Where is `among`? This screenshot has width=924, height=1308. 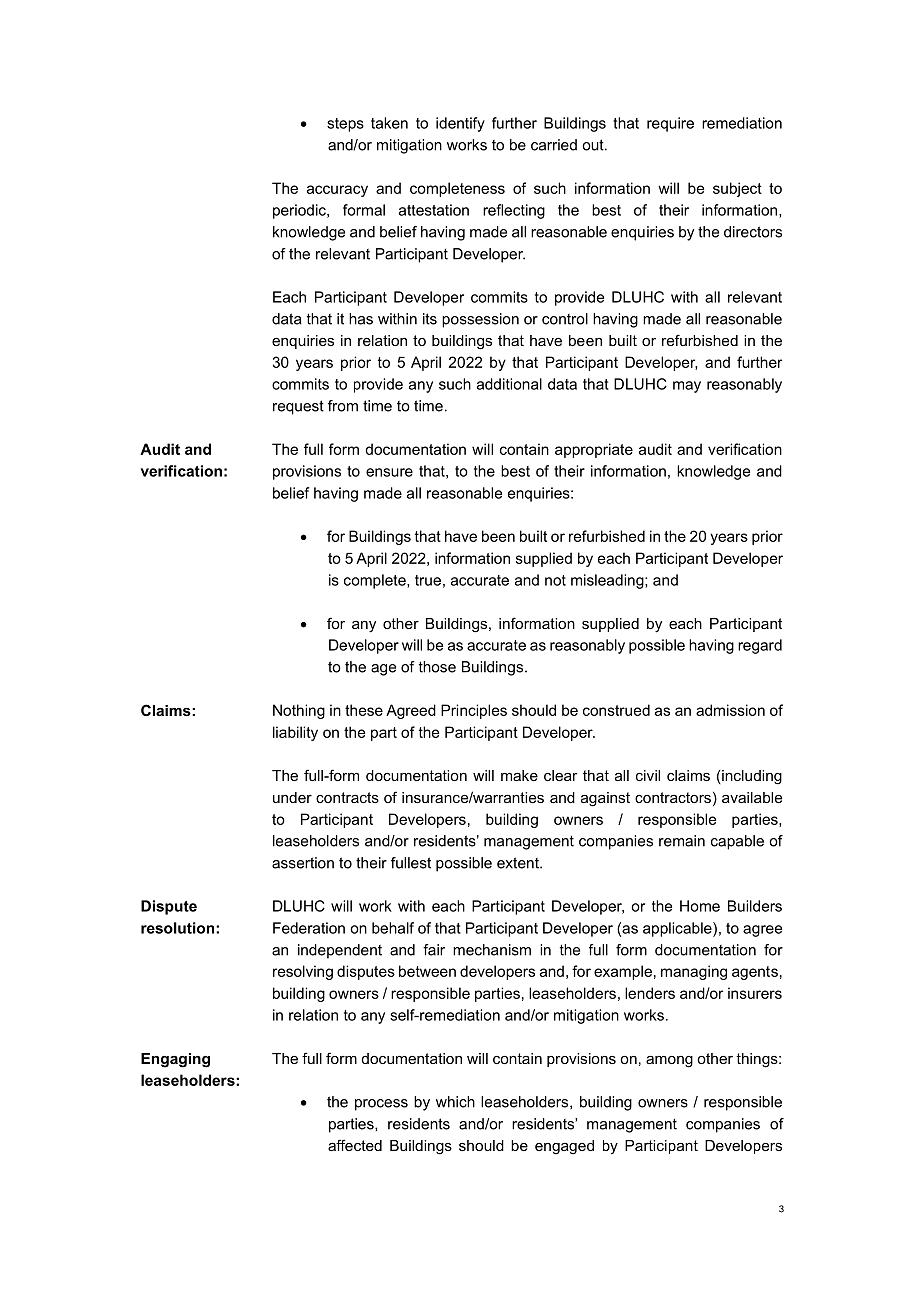 among is located at coordinates (669, 1062).
